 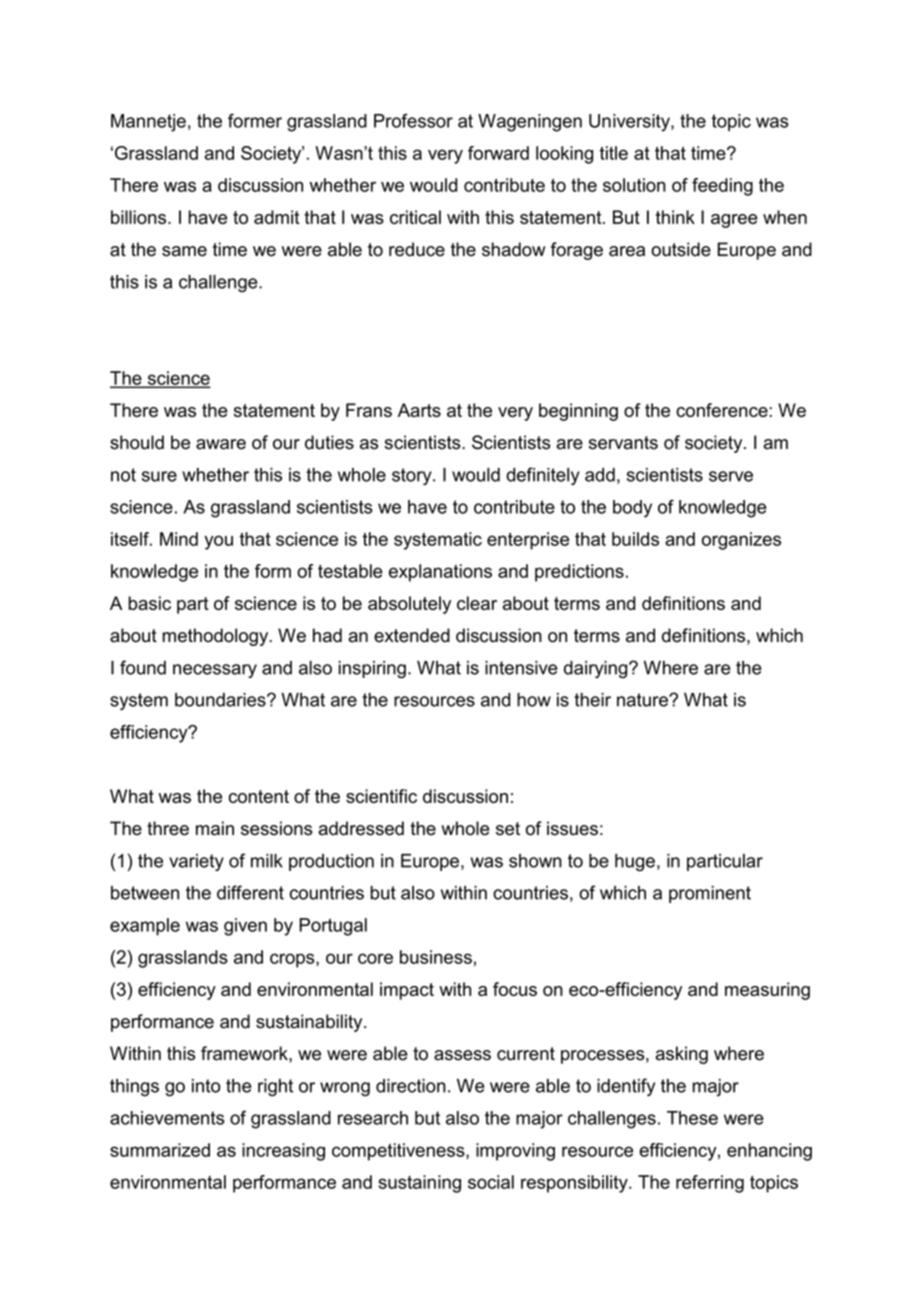 What do you see at coordinates (710, 894) in the image?
I see `prominent` at bounding box center [710, 894].
